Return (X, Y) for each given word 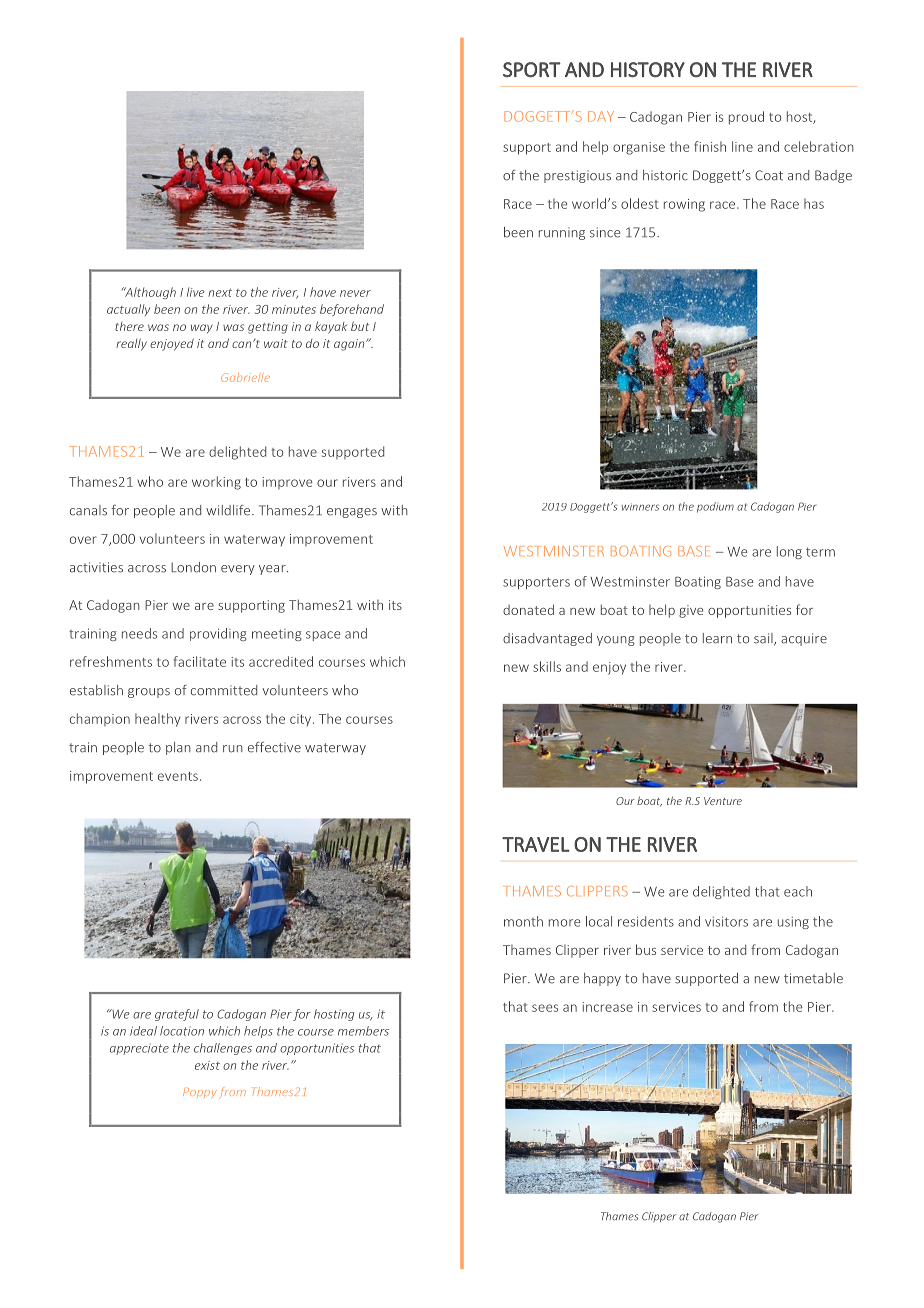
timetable (813, 978)
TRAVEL (536, 844)
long (789, 552)
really (131, 344)
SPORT (532, 70)
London (193, 567)
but (360, 326)
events (178, 776)
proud (746, 118)
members (363, 1031)
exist (207, 1065)
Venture (723, 801)
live (196, 292)
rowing (684, 205)
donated (528, 609)
